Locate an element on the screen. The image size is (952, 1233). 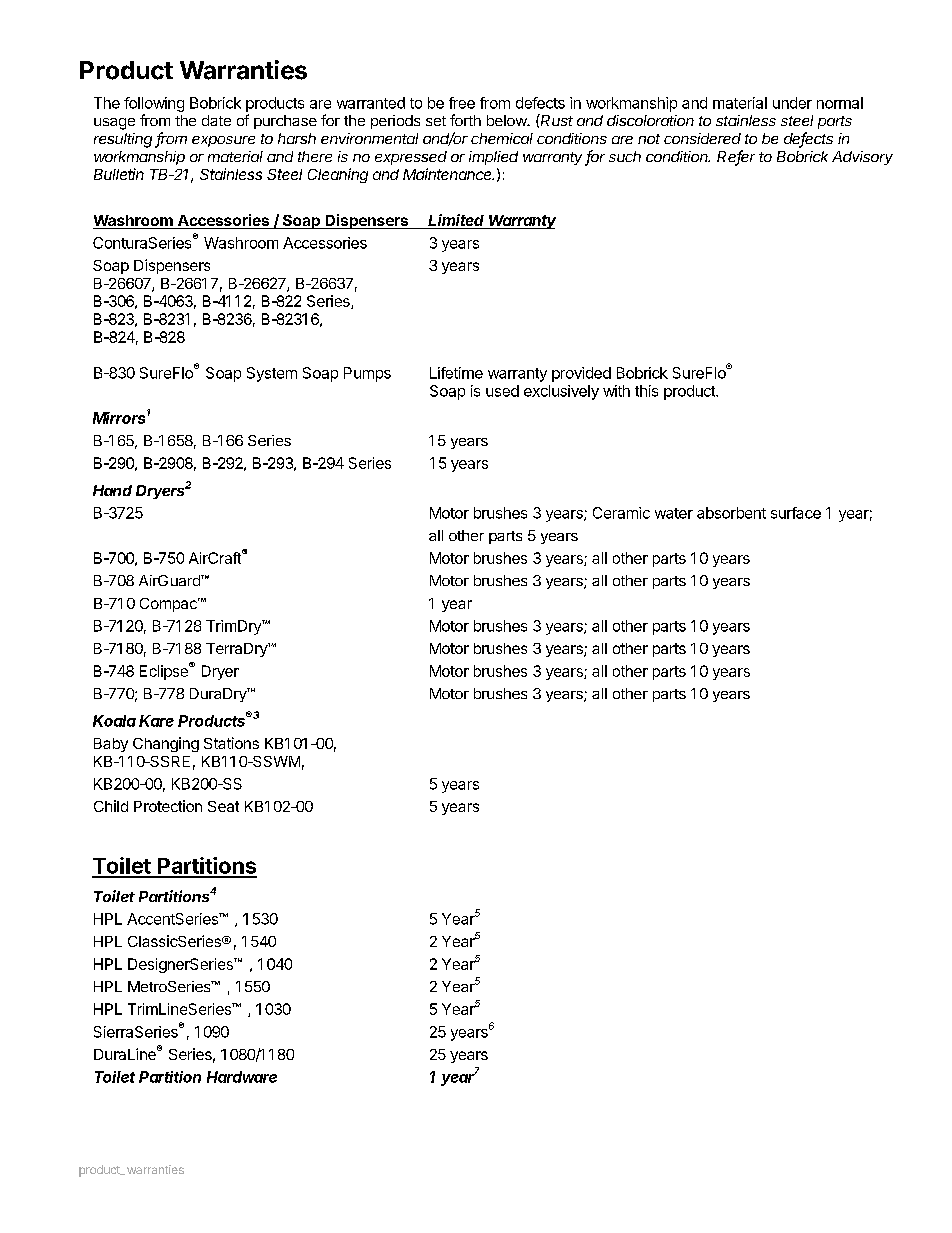
under is located at coordinates (792, 103).
